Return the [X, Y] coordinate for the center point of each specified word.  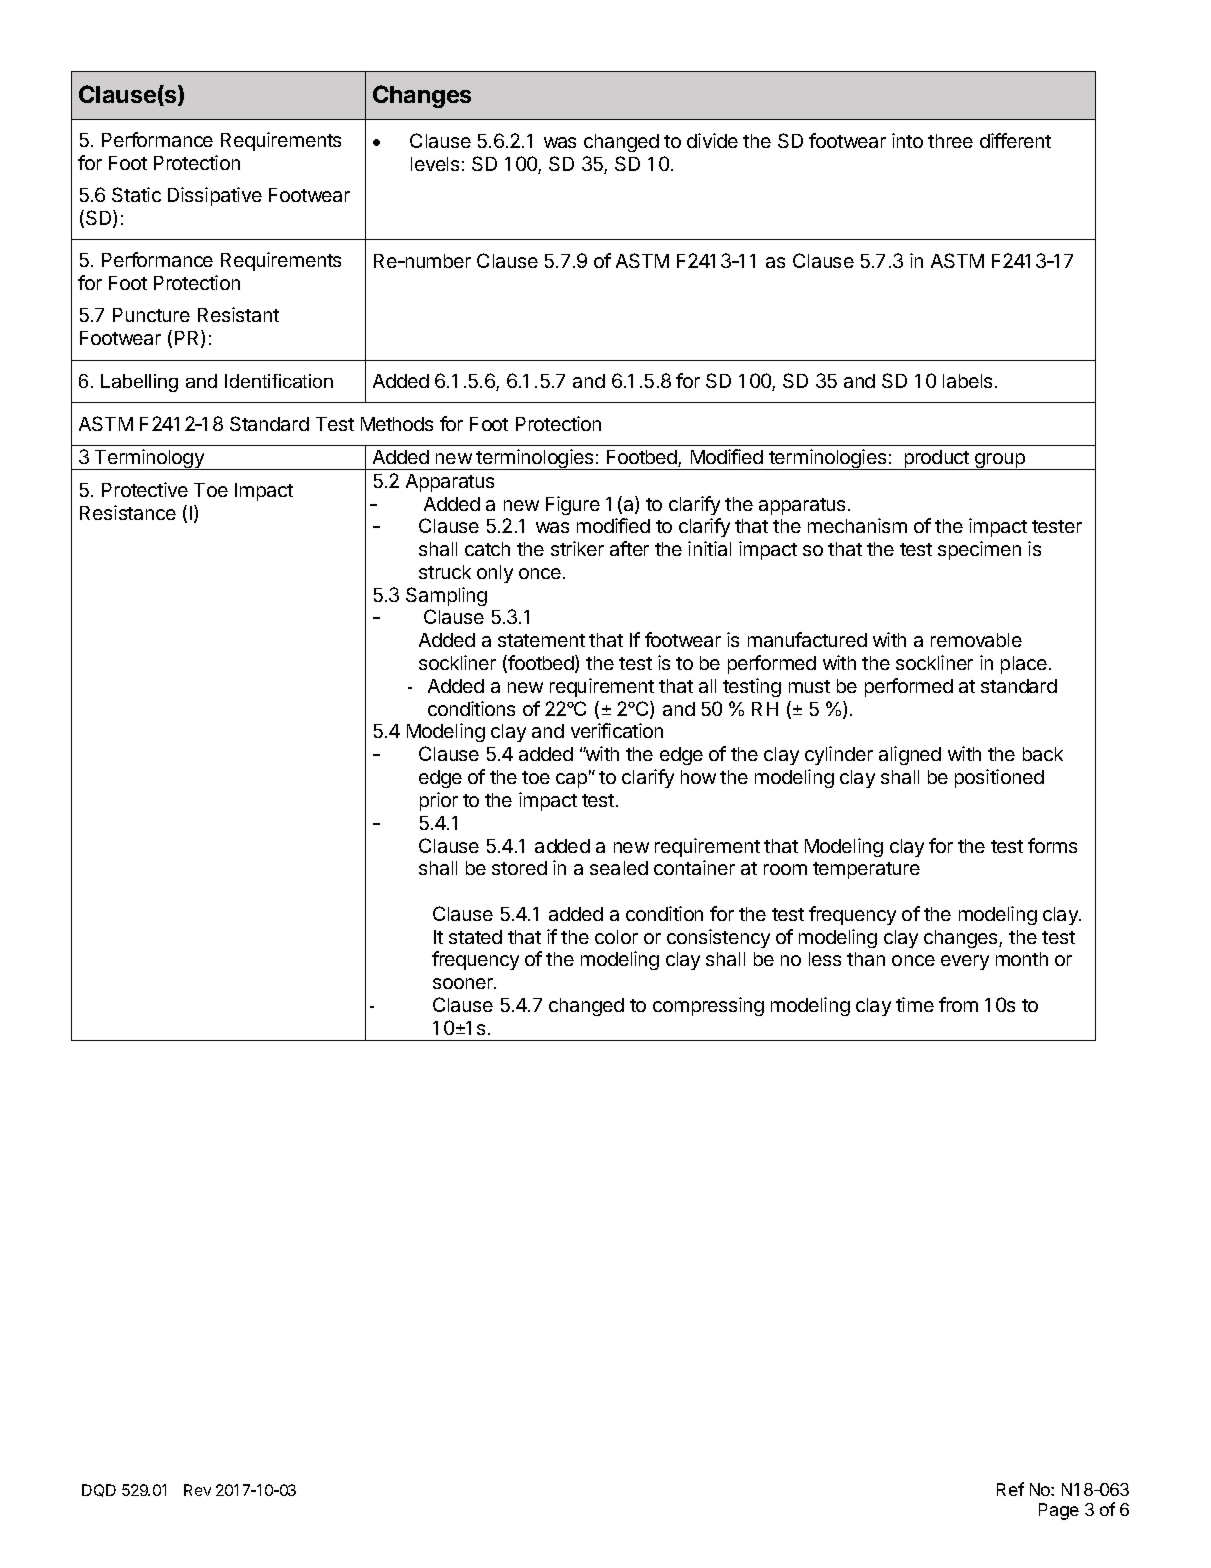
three [950, 141]
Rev [197, 1490]
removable [976, 640]
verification [617, 730]
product [936, 460]
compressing [708, 1006]
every [965, 962]
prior [439, 801]
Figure [573, 505]
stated [475, 937]
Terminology [149, 459]
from [958, 1004]
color [616, 937]
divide [712, 140]
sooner [464, 983]
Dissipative [215, 196]
